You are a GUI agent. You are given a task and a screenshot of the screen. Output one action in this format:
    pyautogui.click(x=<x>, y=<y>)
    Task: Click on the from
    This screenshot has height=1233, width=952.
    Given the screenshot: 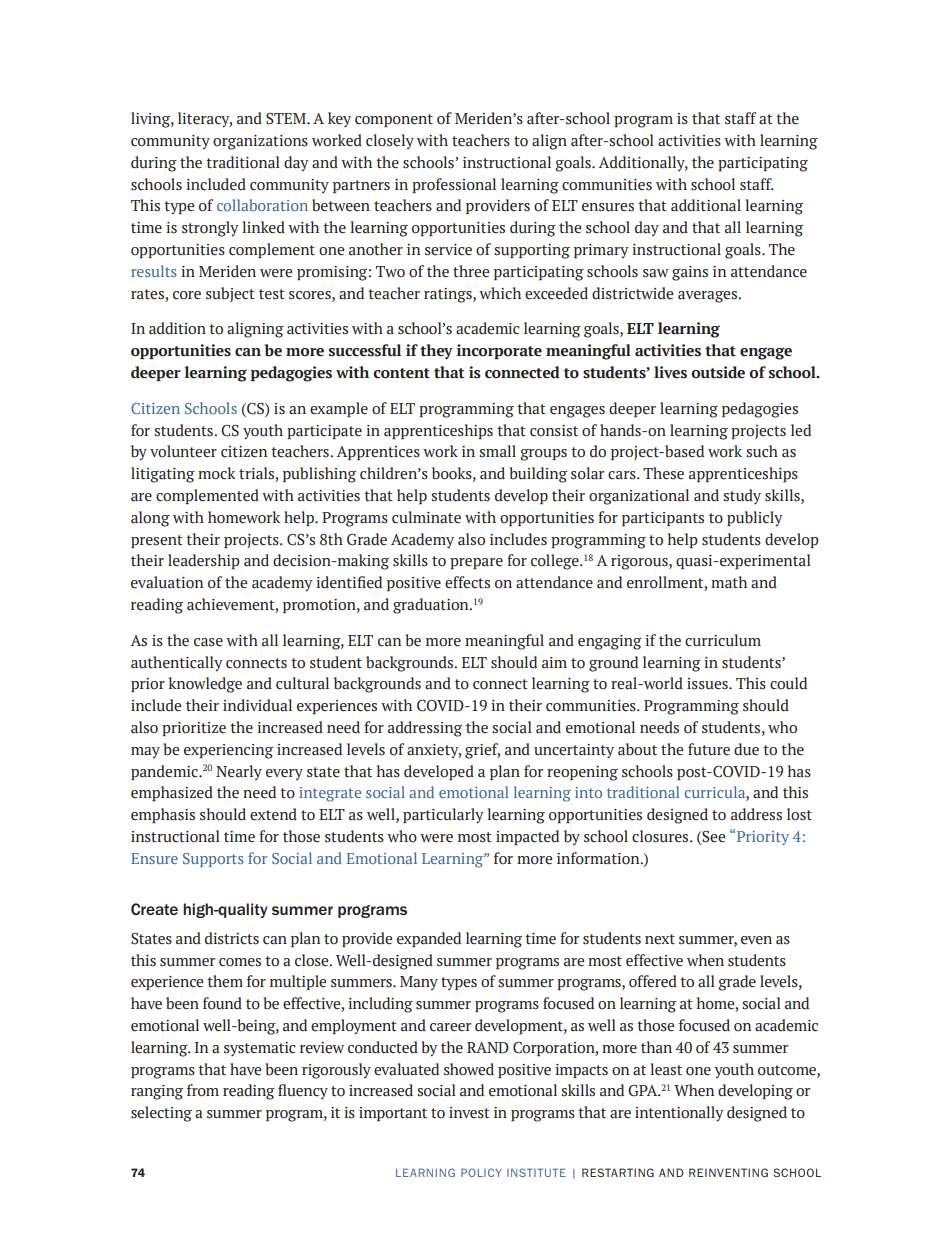 What is the action you would take?
    pyautogui.click(x=203, y=1090)
